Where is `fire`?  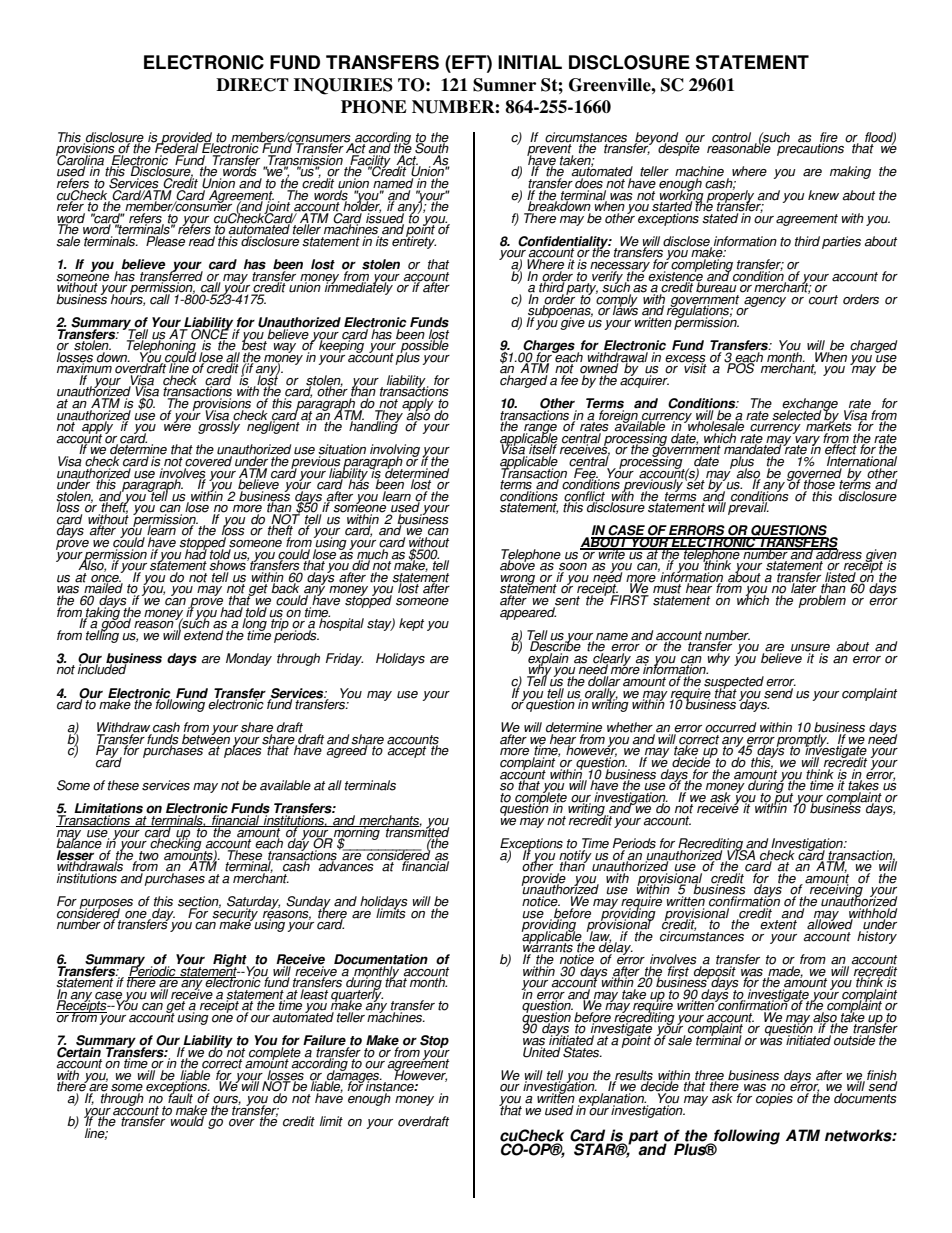
fire is located at coordinates (829, 138).
